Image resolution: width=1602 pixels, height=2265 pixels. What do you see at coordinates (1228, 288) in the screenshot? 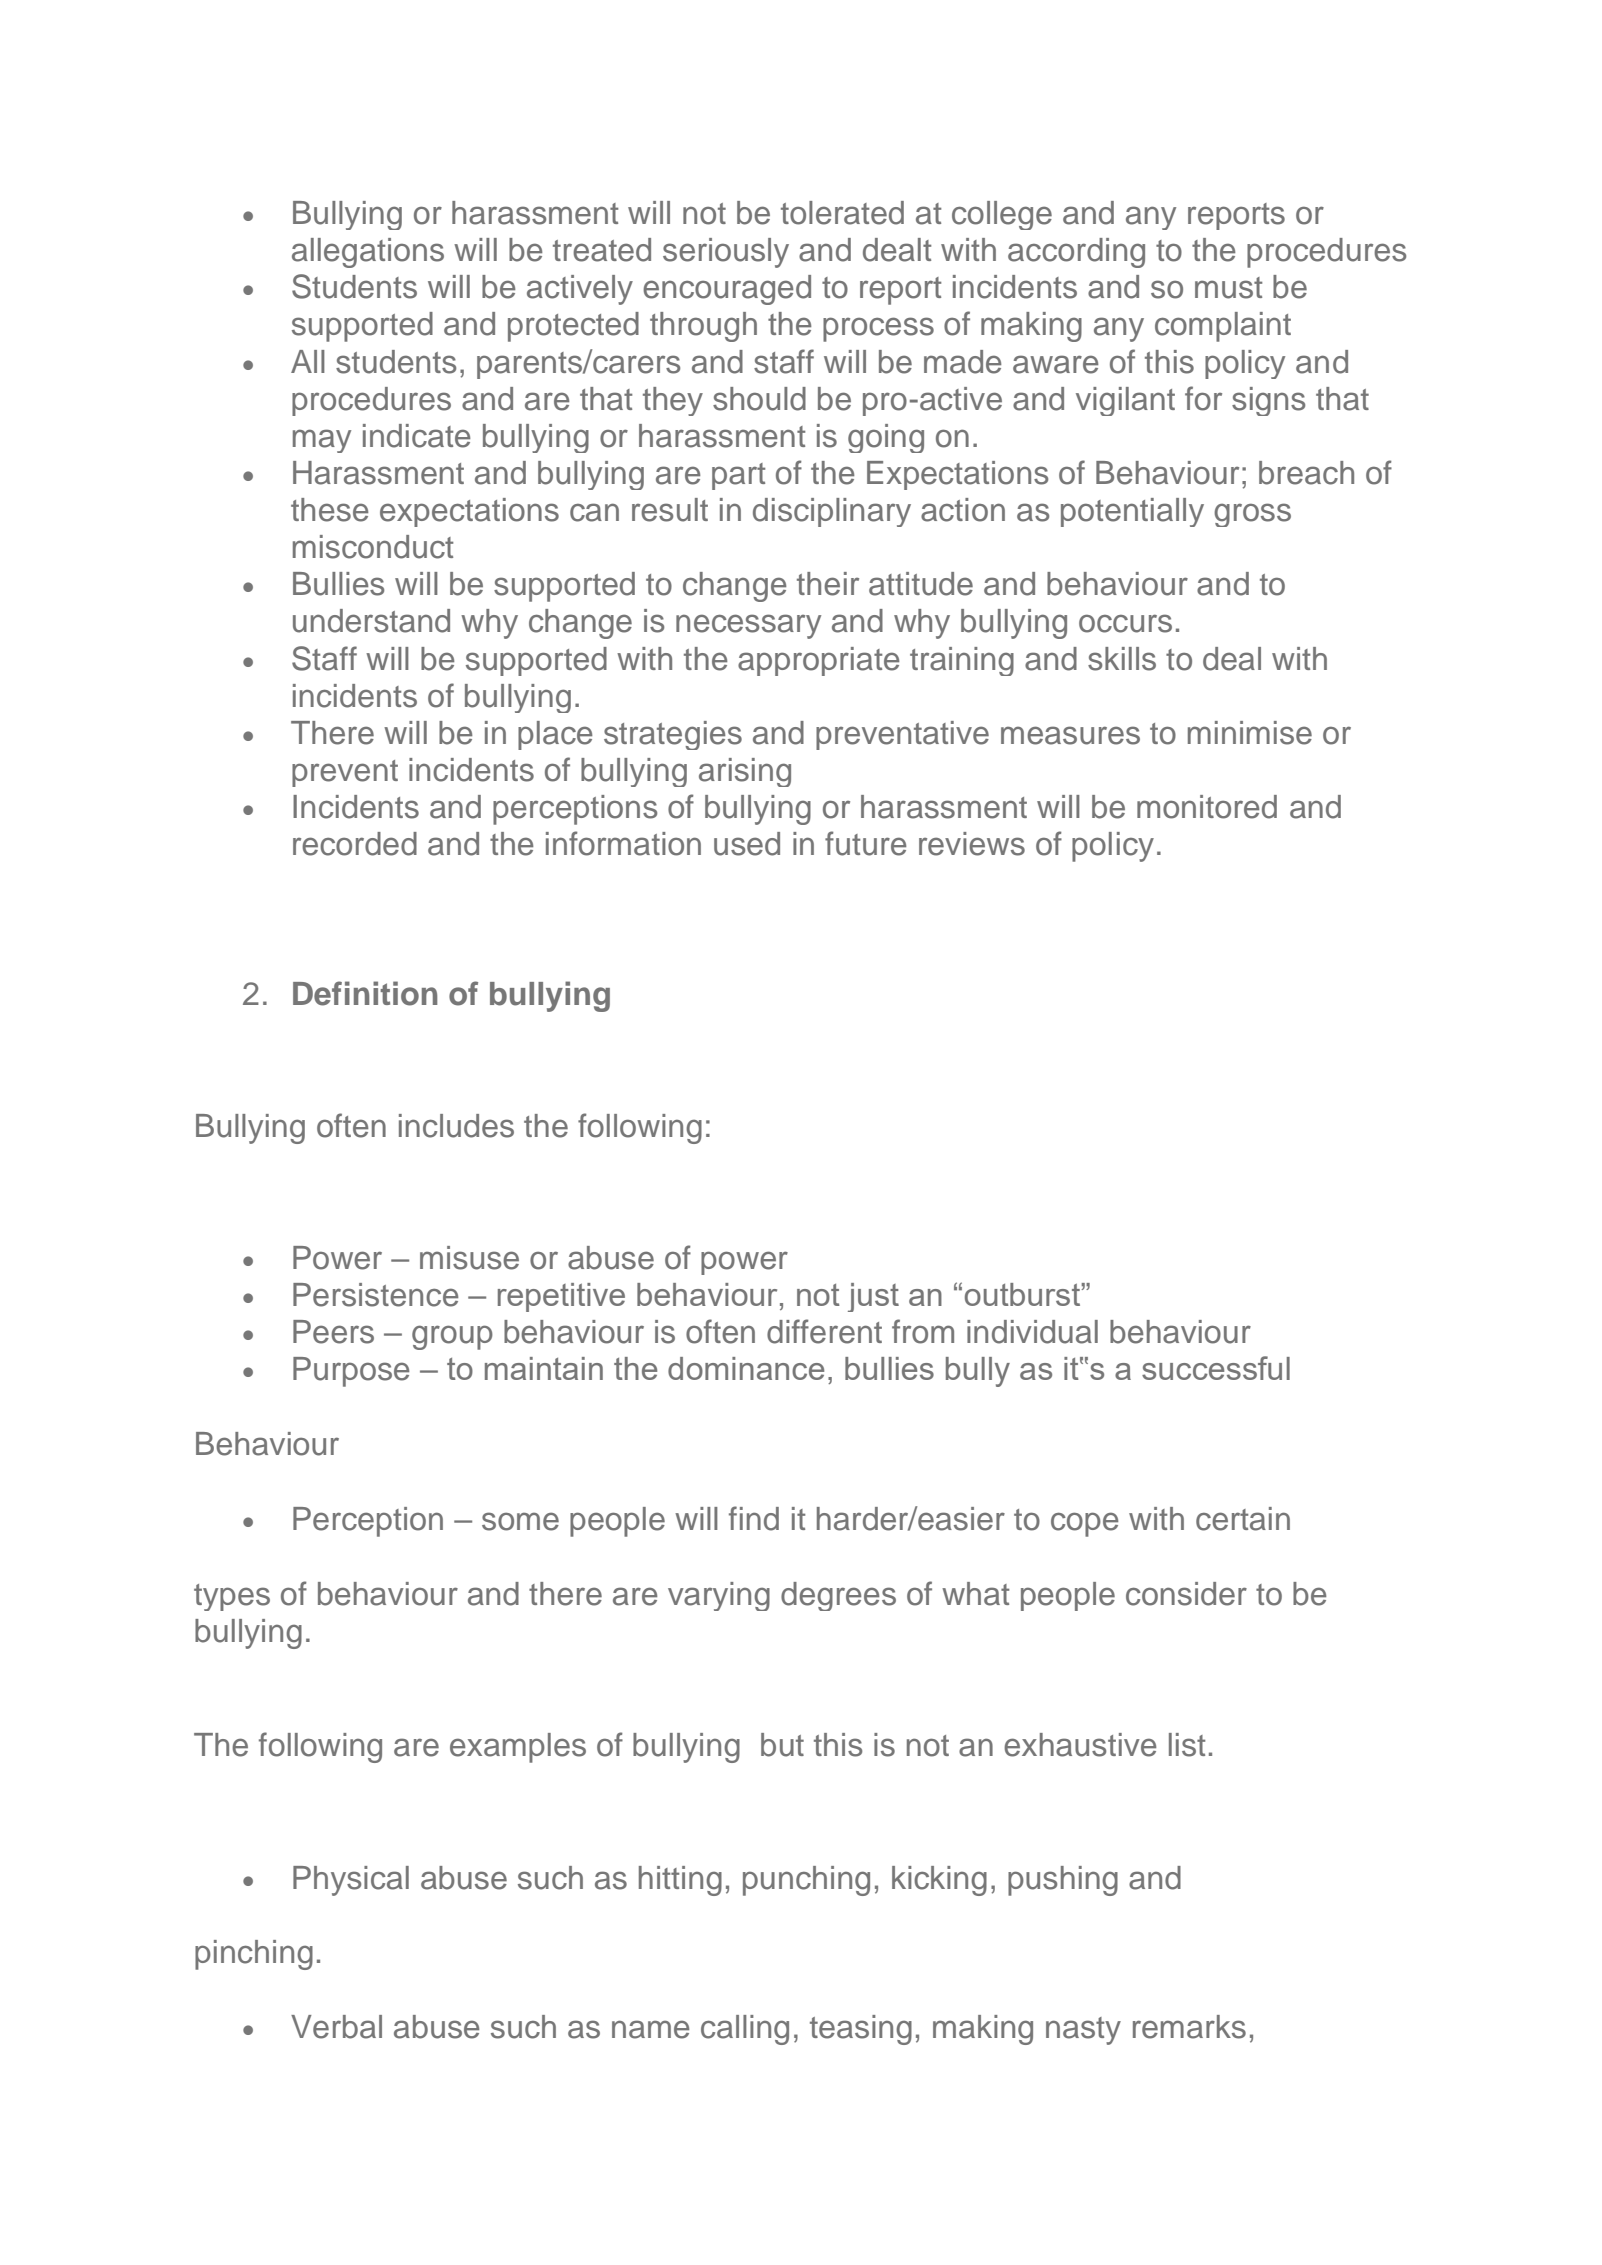
I see `must` at bounding box center [1228, 288].
